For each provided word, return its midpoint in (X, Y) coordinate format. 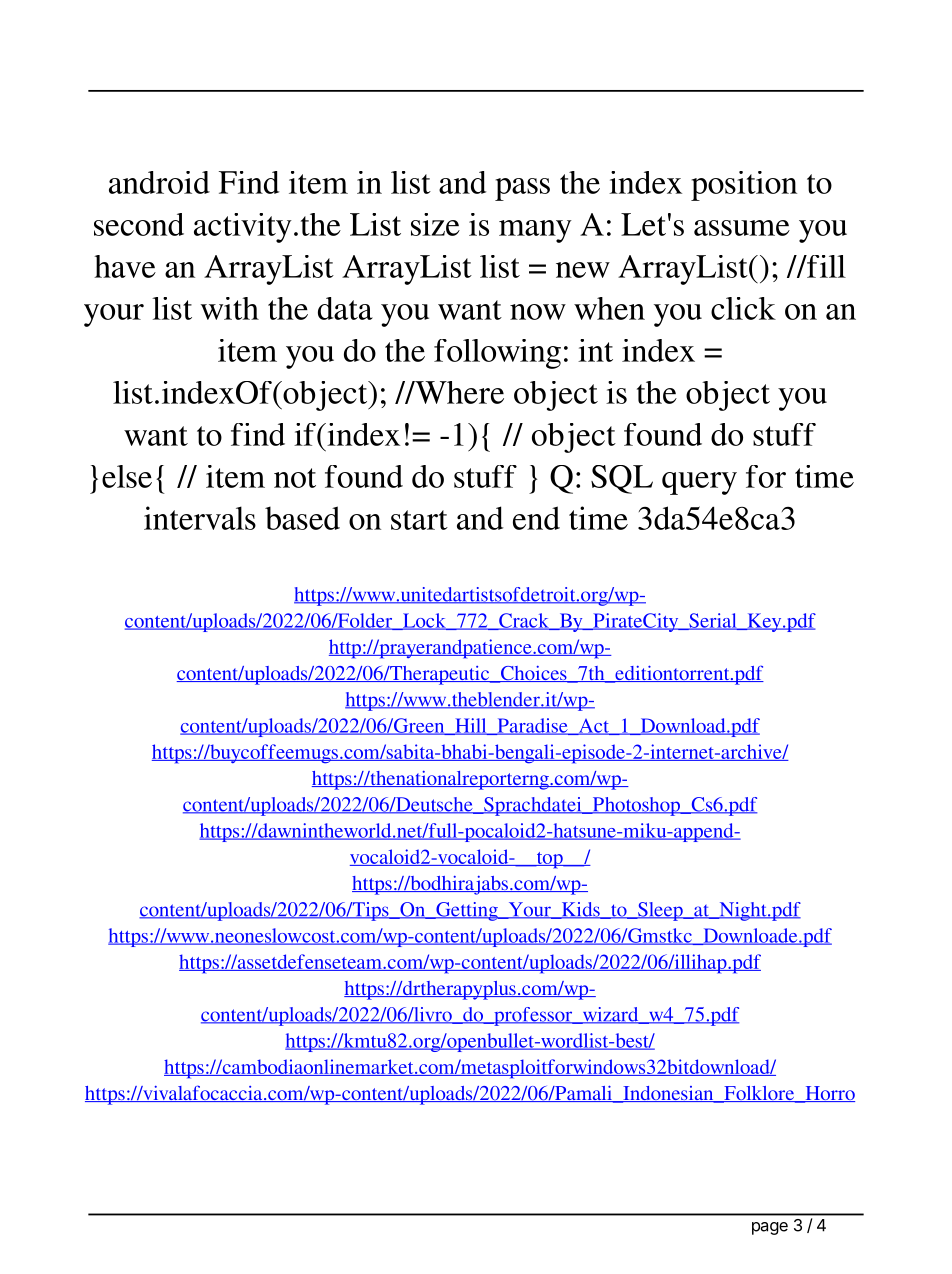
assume (742, 228)
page (770, 1228)
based (302, 518)
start (419, 520)
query (699, 483)
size (435, 224)
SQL (622, 479)
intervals (200, 518)
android (159, 182)
